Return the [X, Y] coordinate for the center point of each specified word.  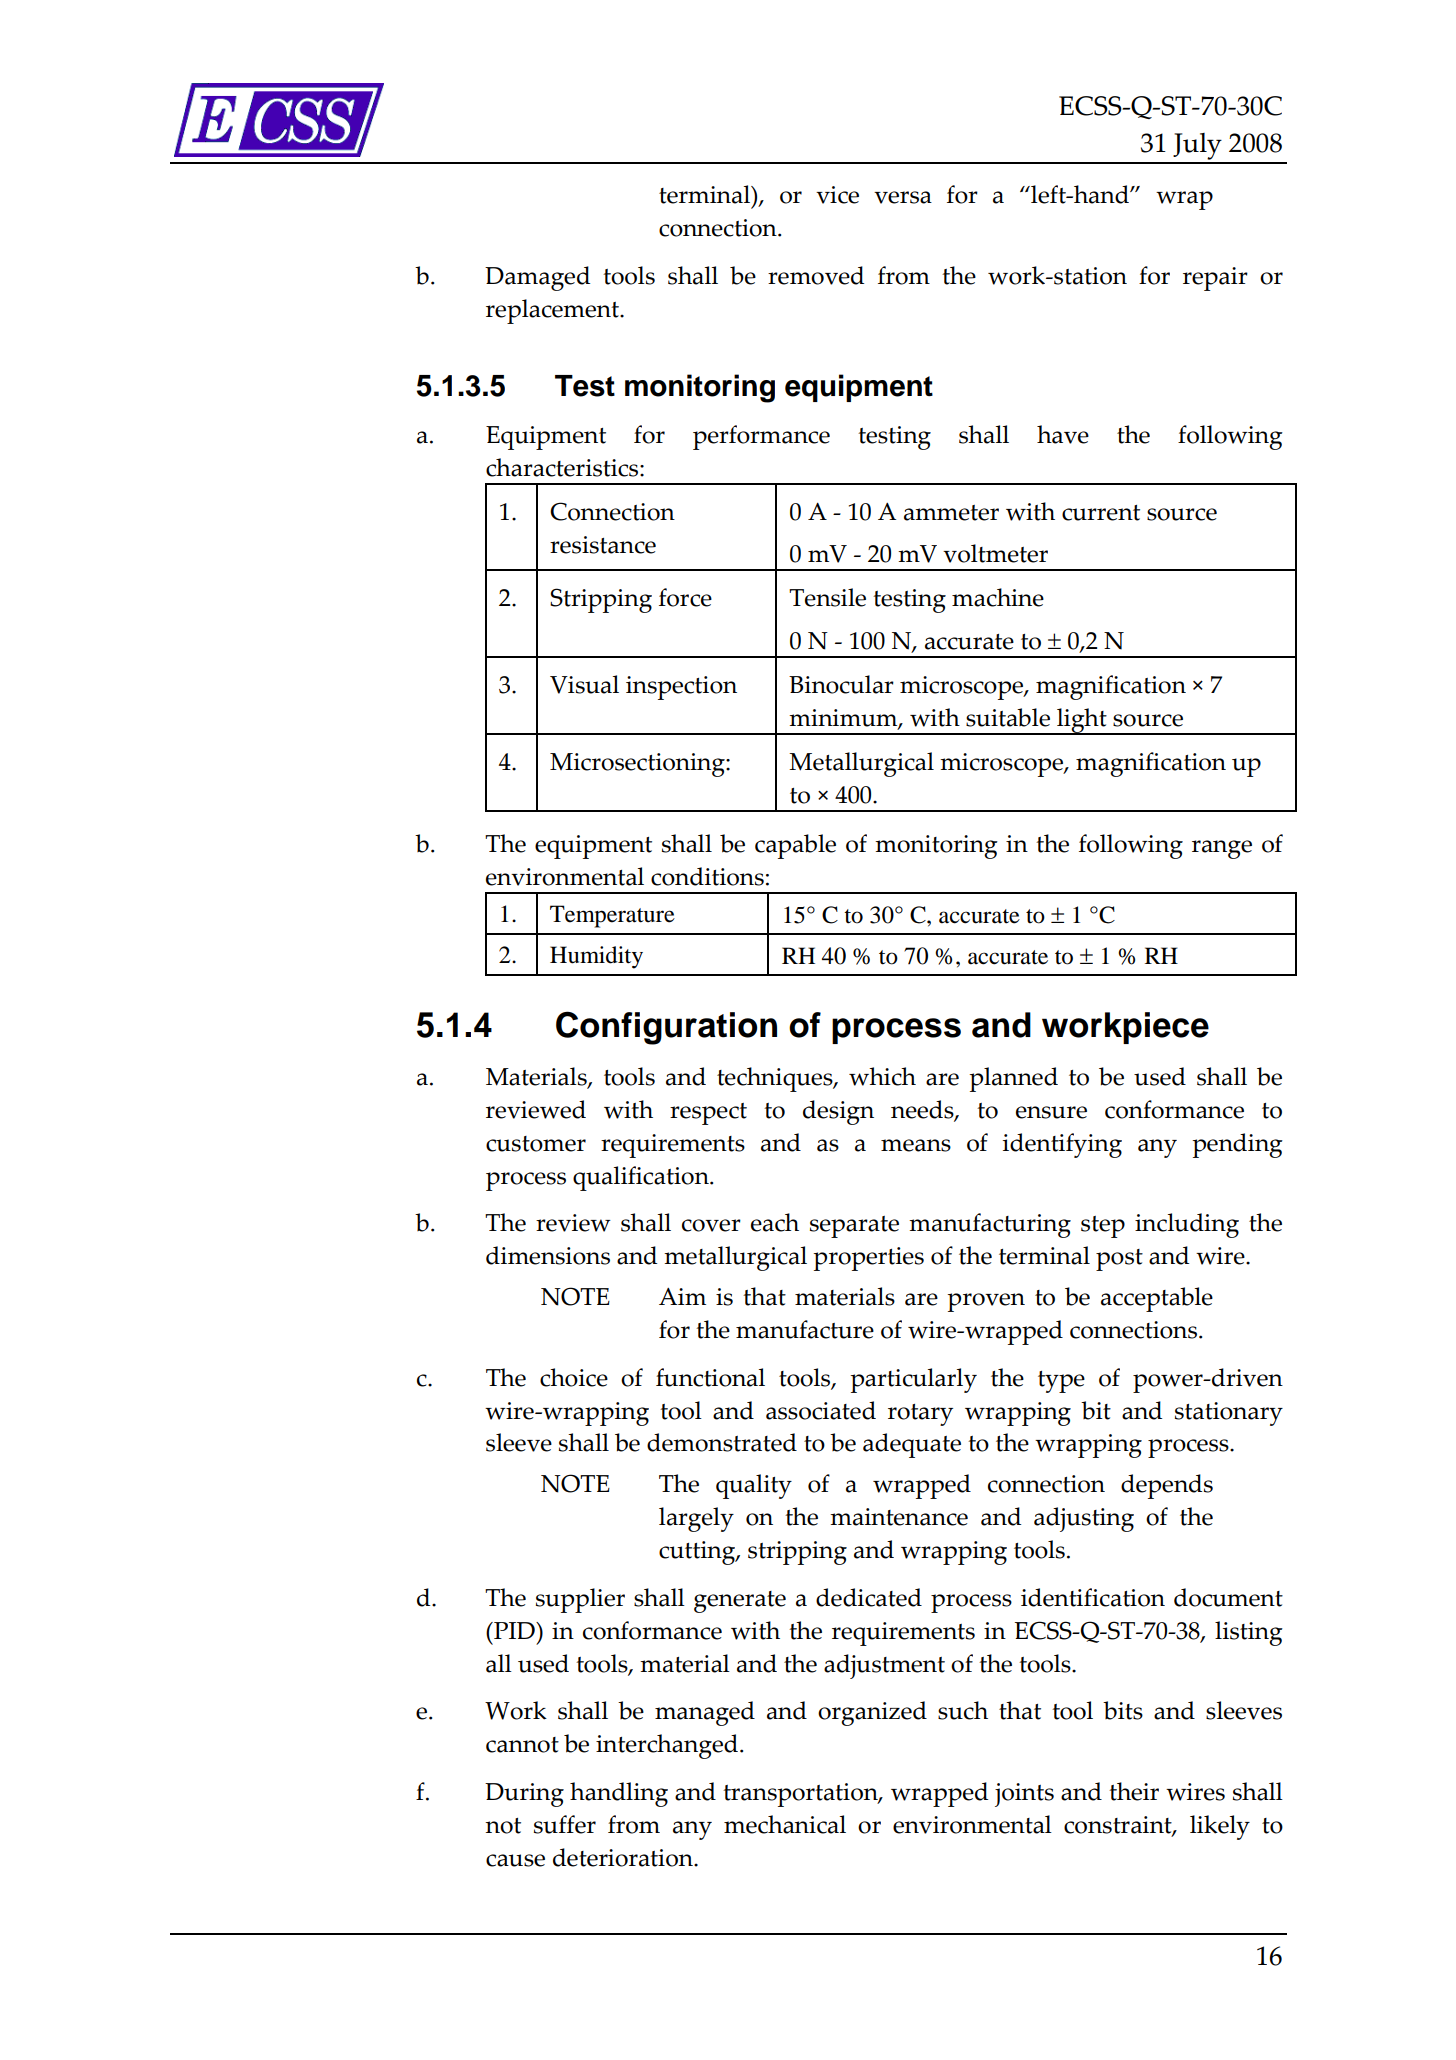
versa [903, 197]
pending [1237, 1145]
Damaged [537, 278]
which [882, 1076]
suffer [565, 1824]
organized [872, 1713]
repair [1215, 279]
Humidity [596, 957]
